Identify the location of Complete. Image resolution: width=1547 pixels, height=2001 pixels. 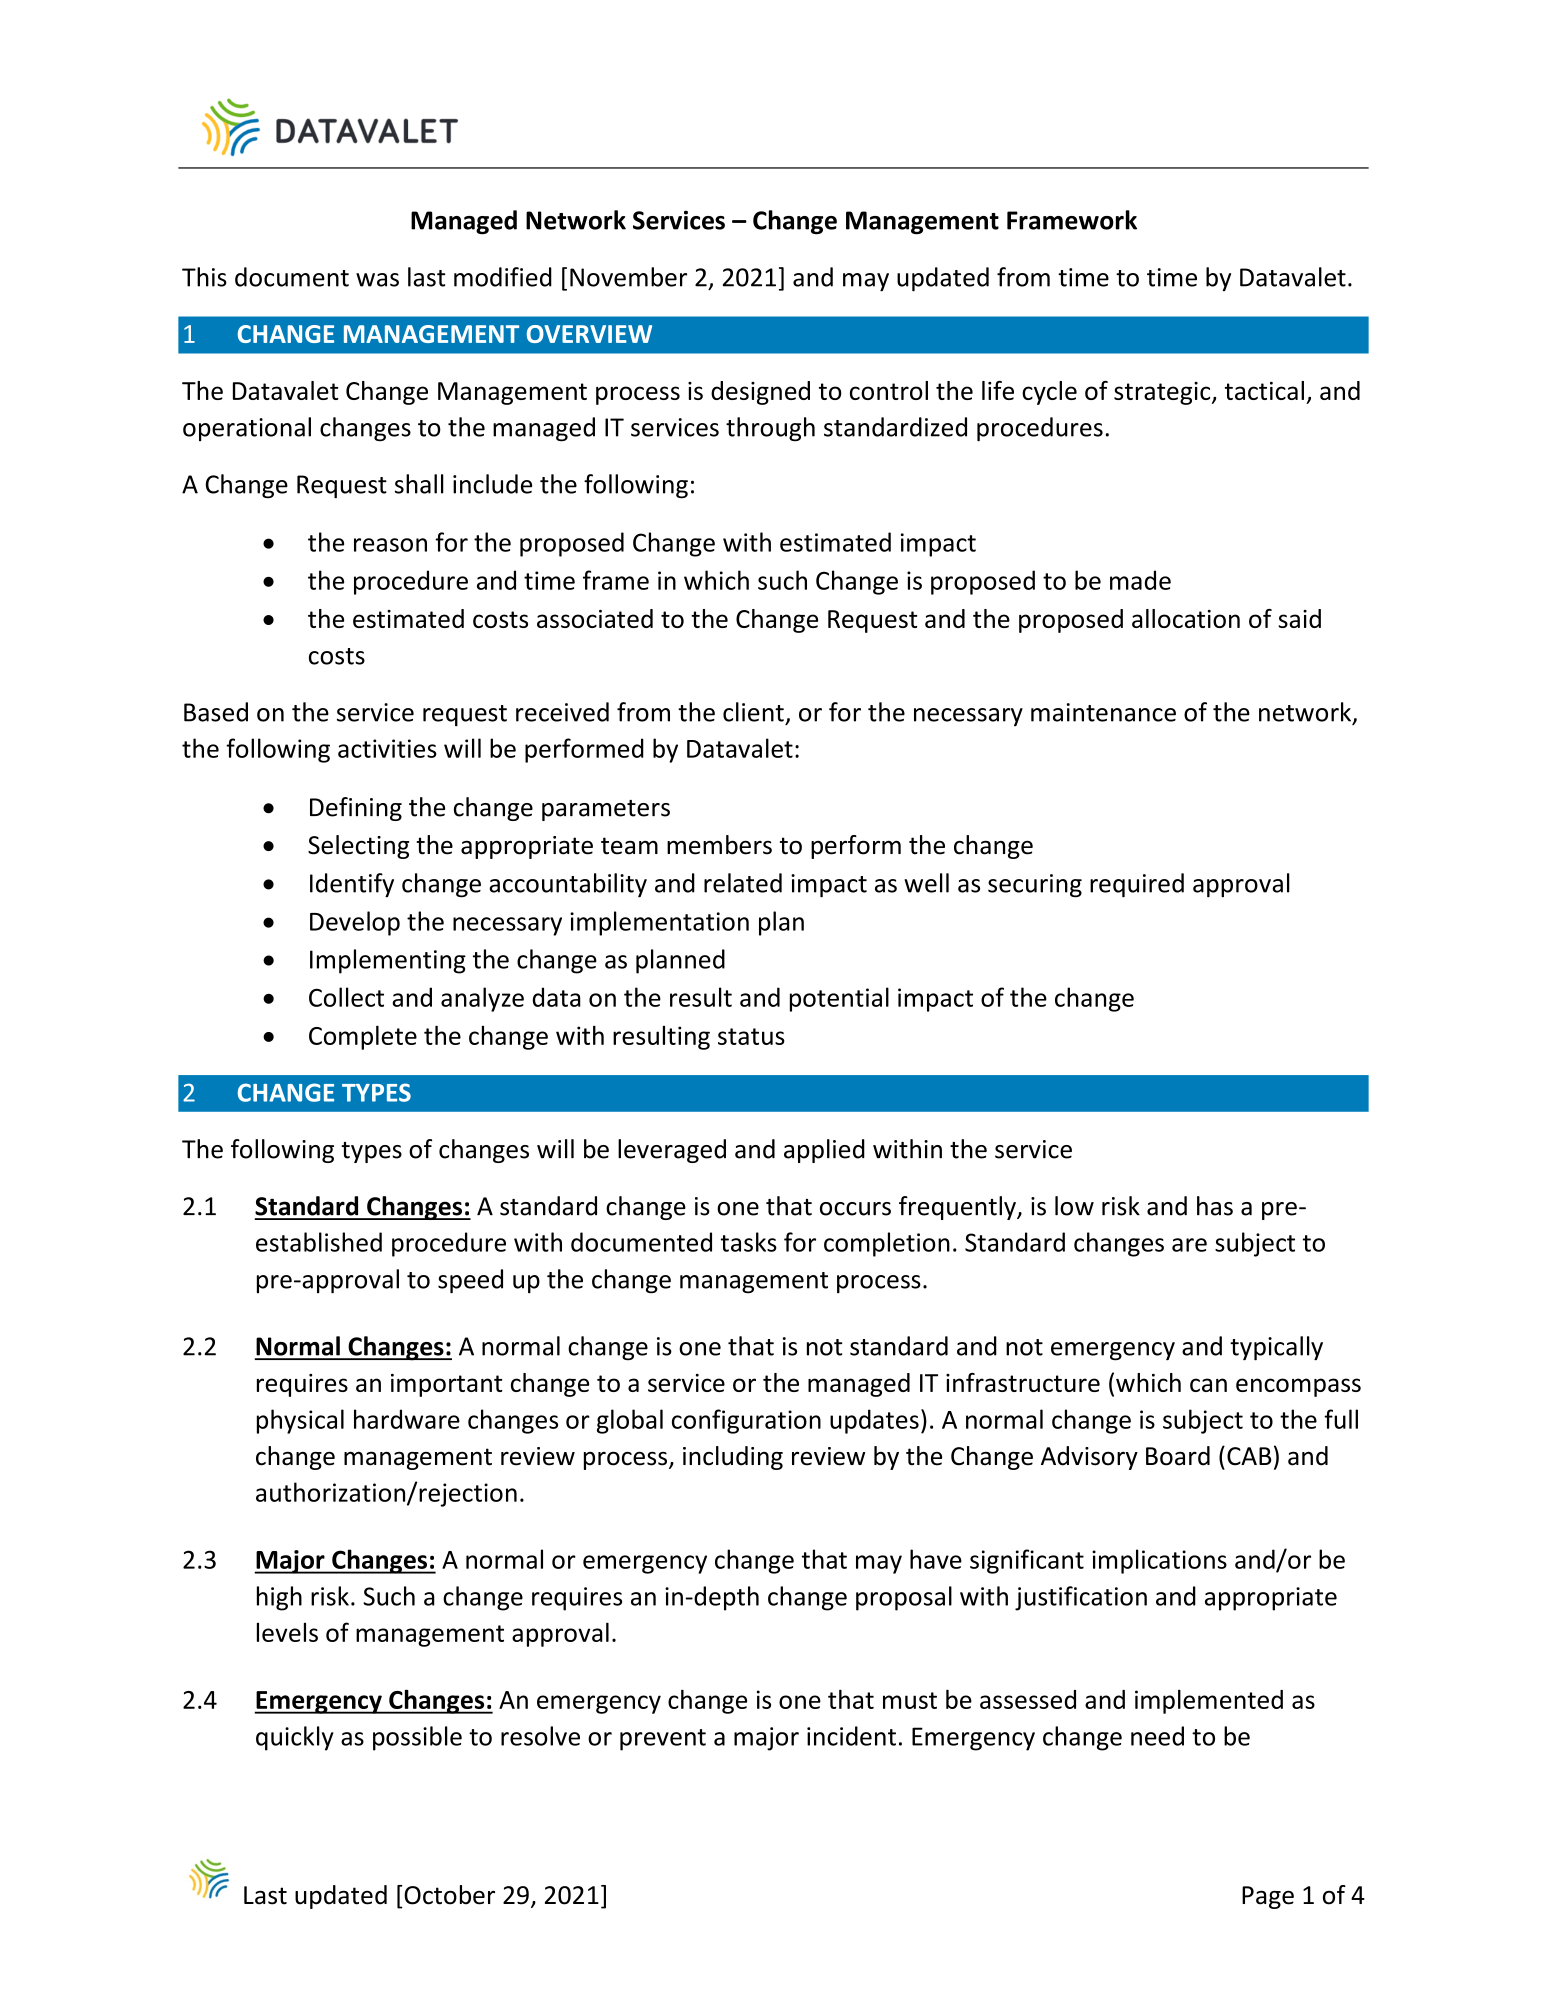
(363, 1037).
